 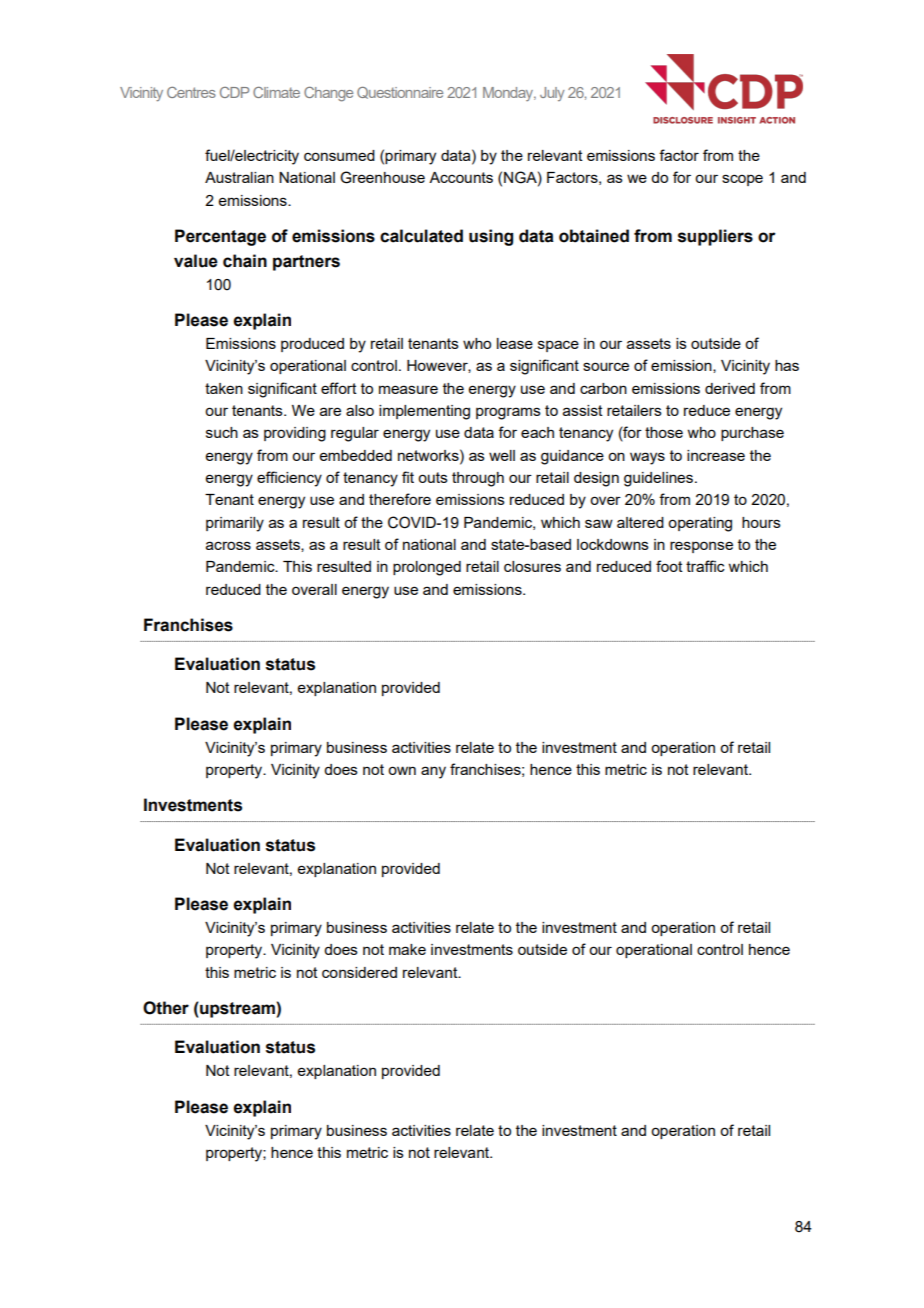 I want to click on prolonged, so click(x=427, y=568).
